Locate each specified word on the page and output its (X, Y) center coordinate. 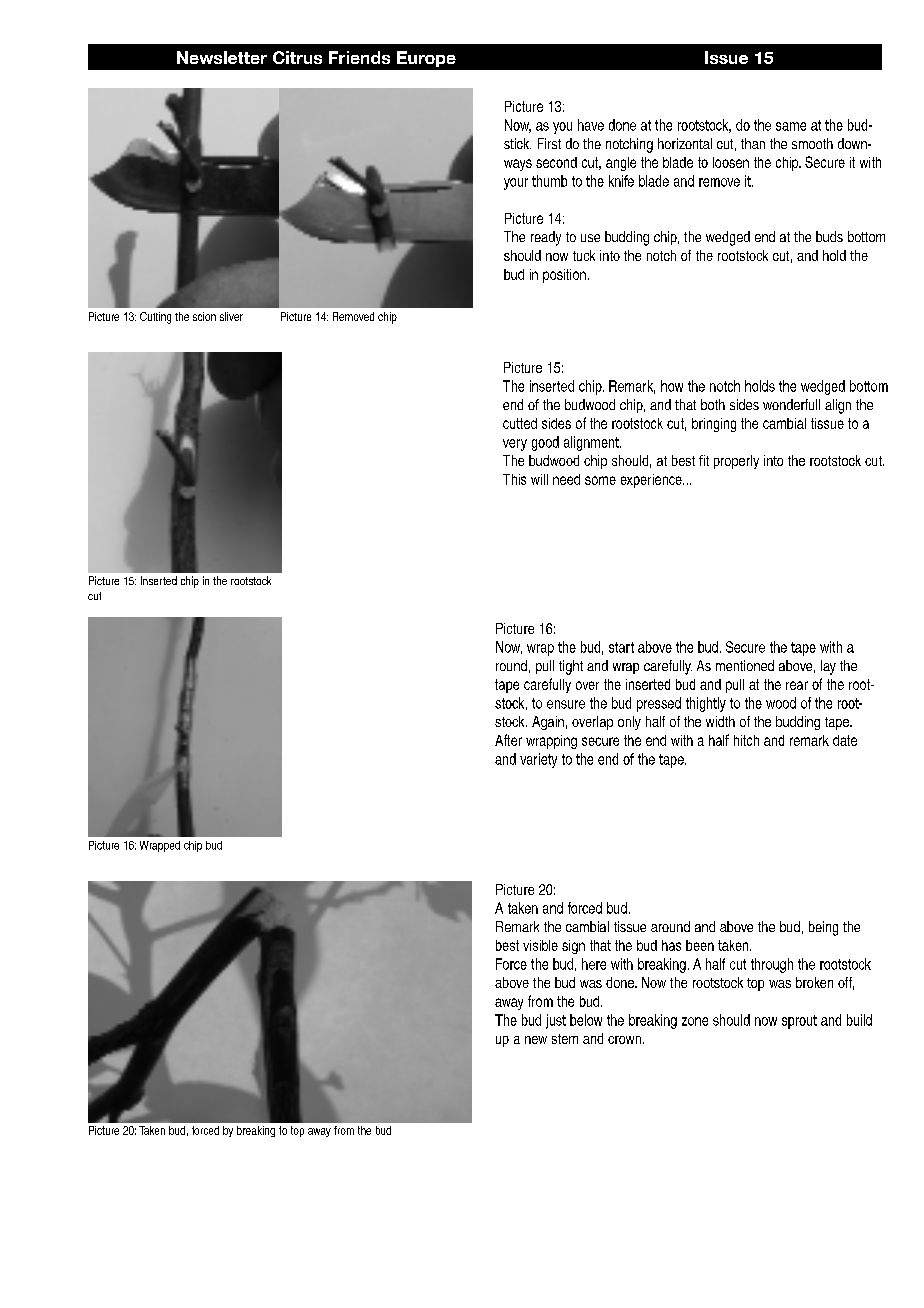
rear (797, 685)
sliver (231, 316)
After (508, 740)
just (556, 1021)
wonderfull (791, 404)
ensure (566, 704)
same (791, 126)
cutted (520, 423)
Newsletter (222, 57)
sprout (799, 1022)
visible (540, 945)
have (591, 125)
